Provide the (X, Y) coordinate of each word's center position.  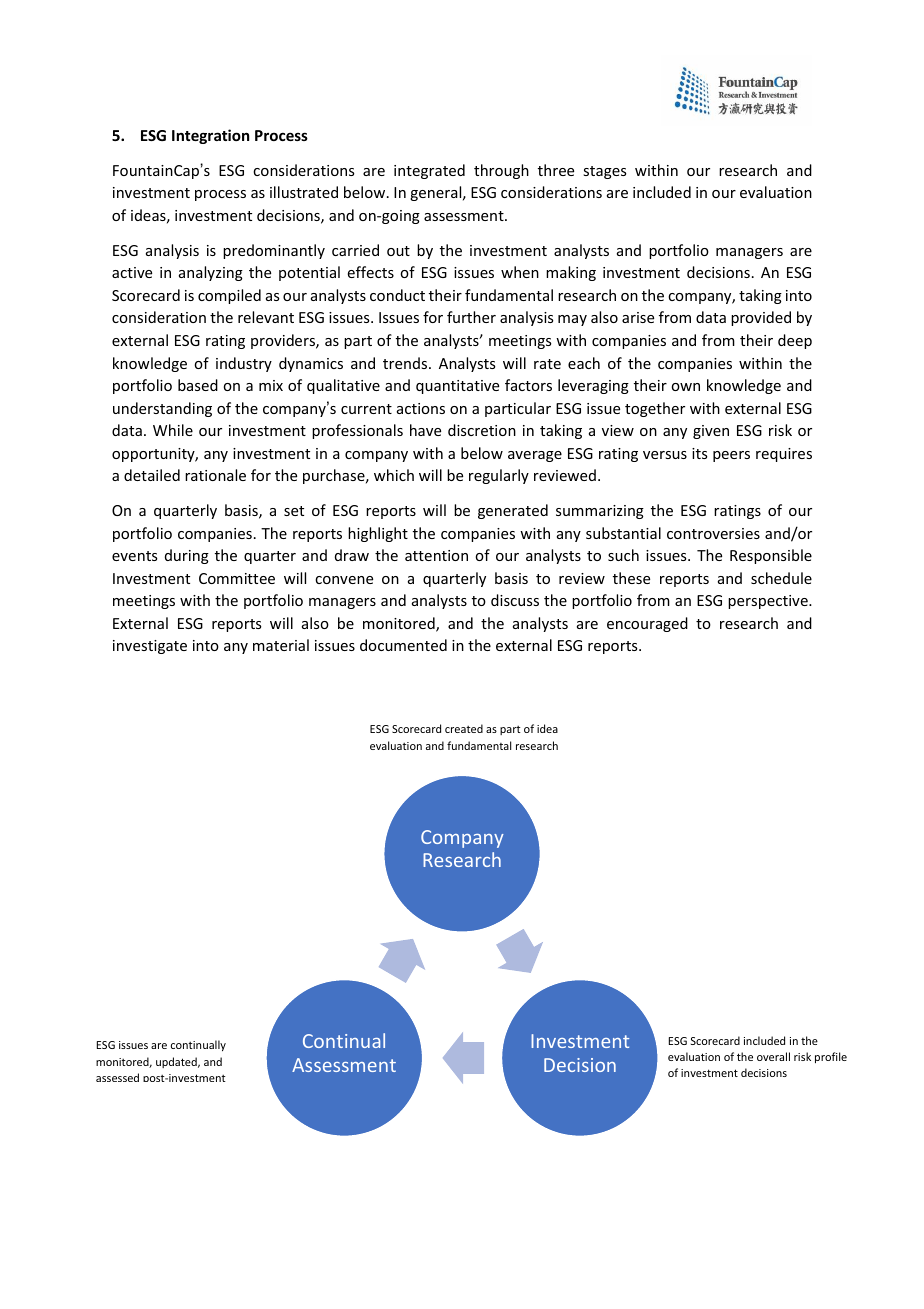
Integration (210, 136)
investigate (150, 647)
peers (731, 456)
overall (773, 1056)
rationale (215, 475)
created (464, 728)
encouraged (647, 624)
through (501, 171)
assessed (117, 1077)
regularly (499, 476)
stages (604, 172)
